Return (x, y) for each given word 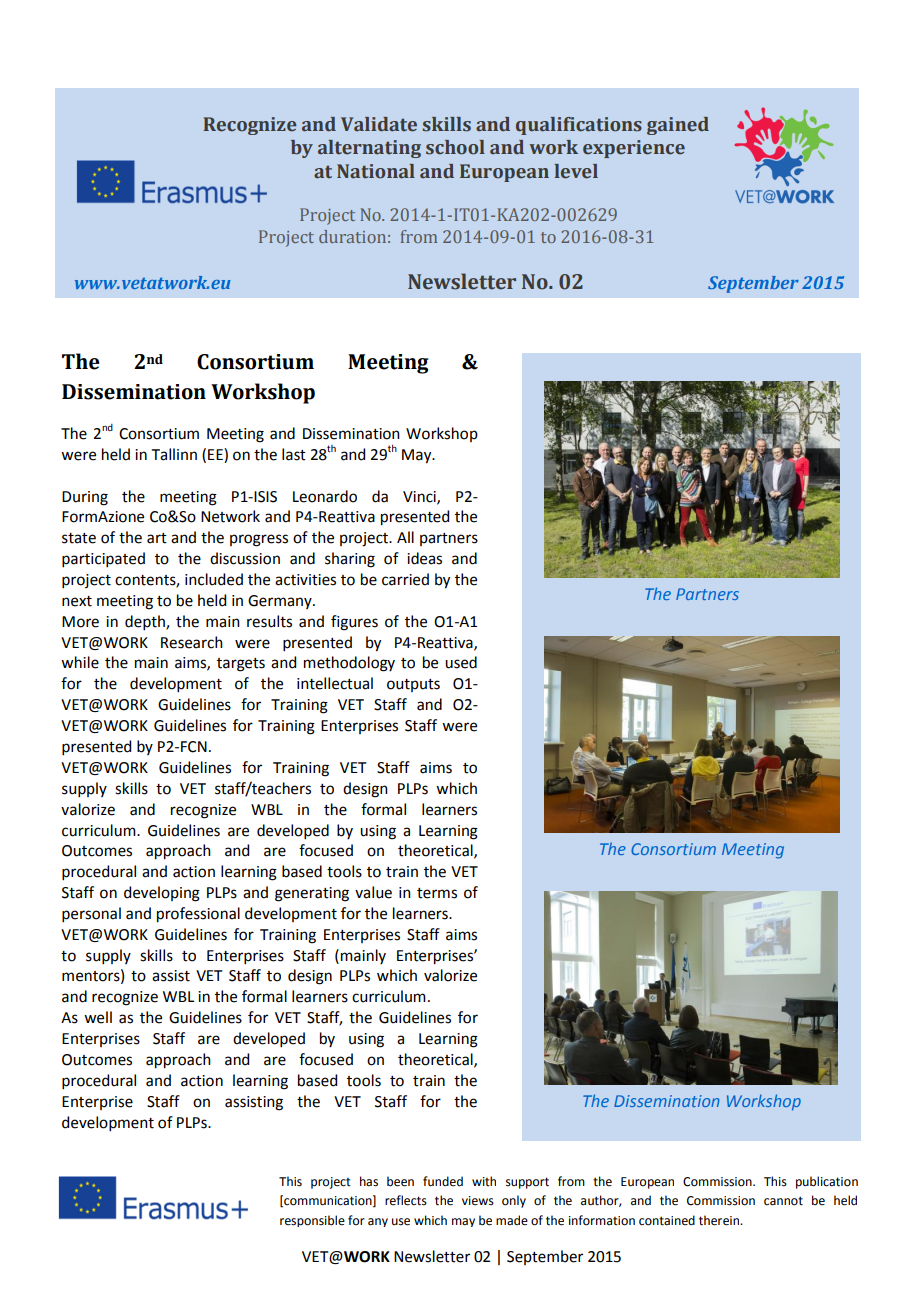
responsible (312, 1221)
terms (437, 893)
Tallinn (174, 454)
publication (827, 1182)
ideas (424, 558)
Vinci (420, 497)
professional (198, 915)
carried (405, 579)
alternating (369, 149)
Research (192, 642)
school (455, 147)
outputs (413, 685)
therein (720, 1220)
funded (443, 1181)
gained (678, 126)
